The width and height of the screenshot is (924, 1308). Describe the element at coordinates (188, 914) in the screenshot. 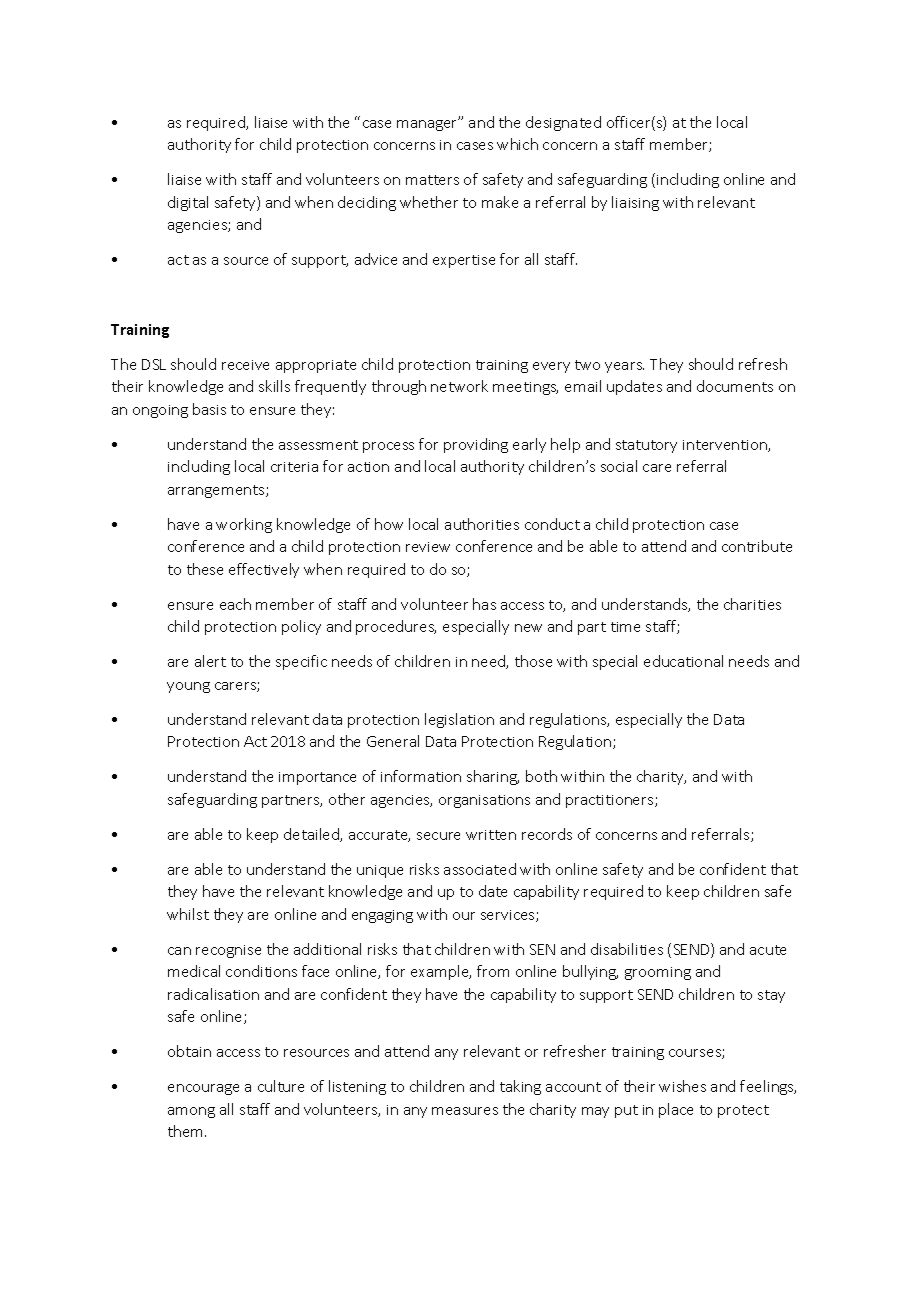

I see `whilst` at that location.
